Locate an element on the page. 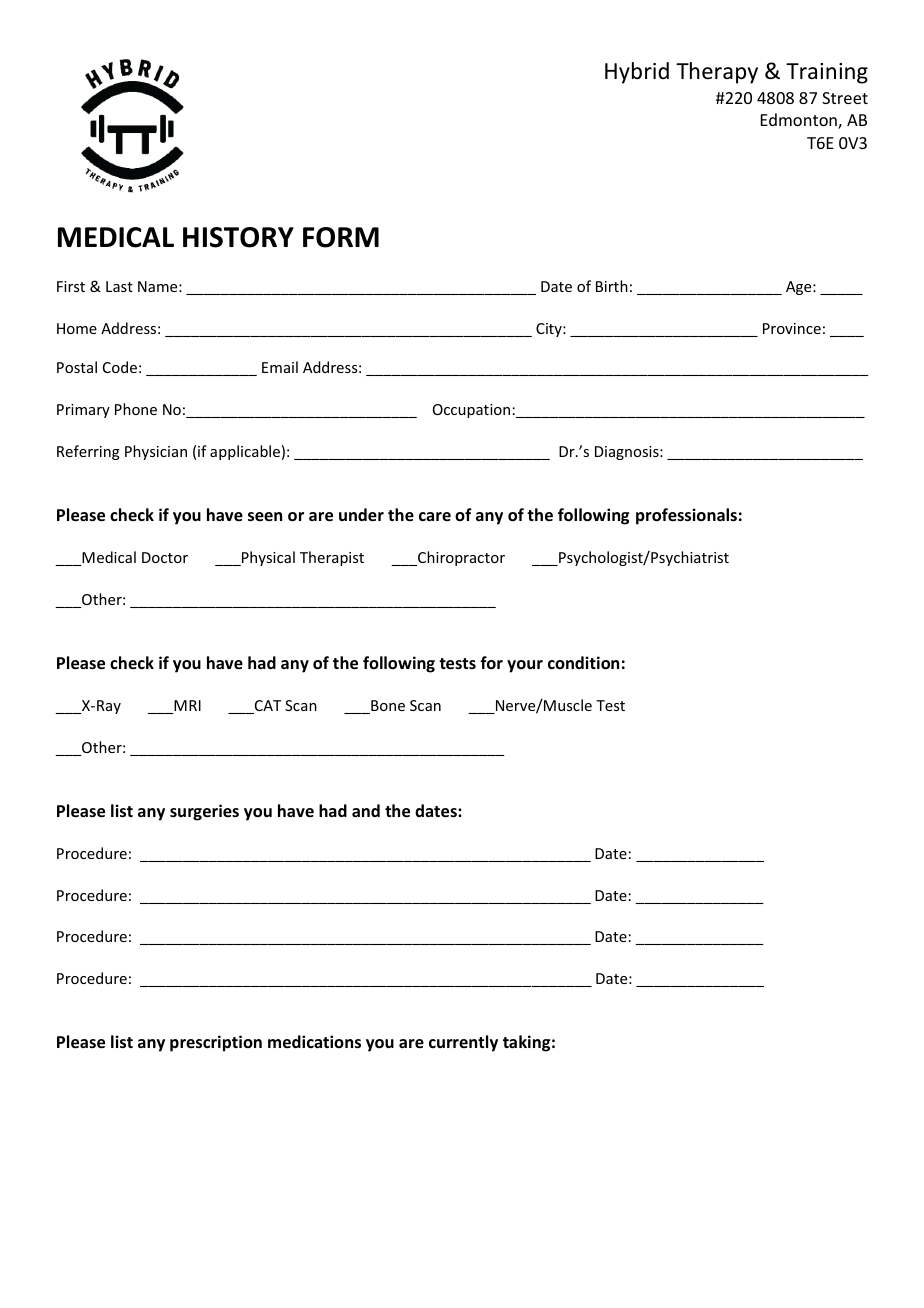 The image size is (924, 1308). Code is located at coordinates (120, 367).
